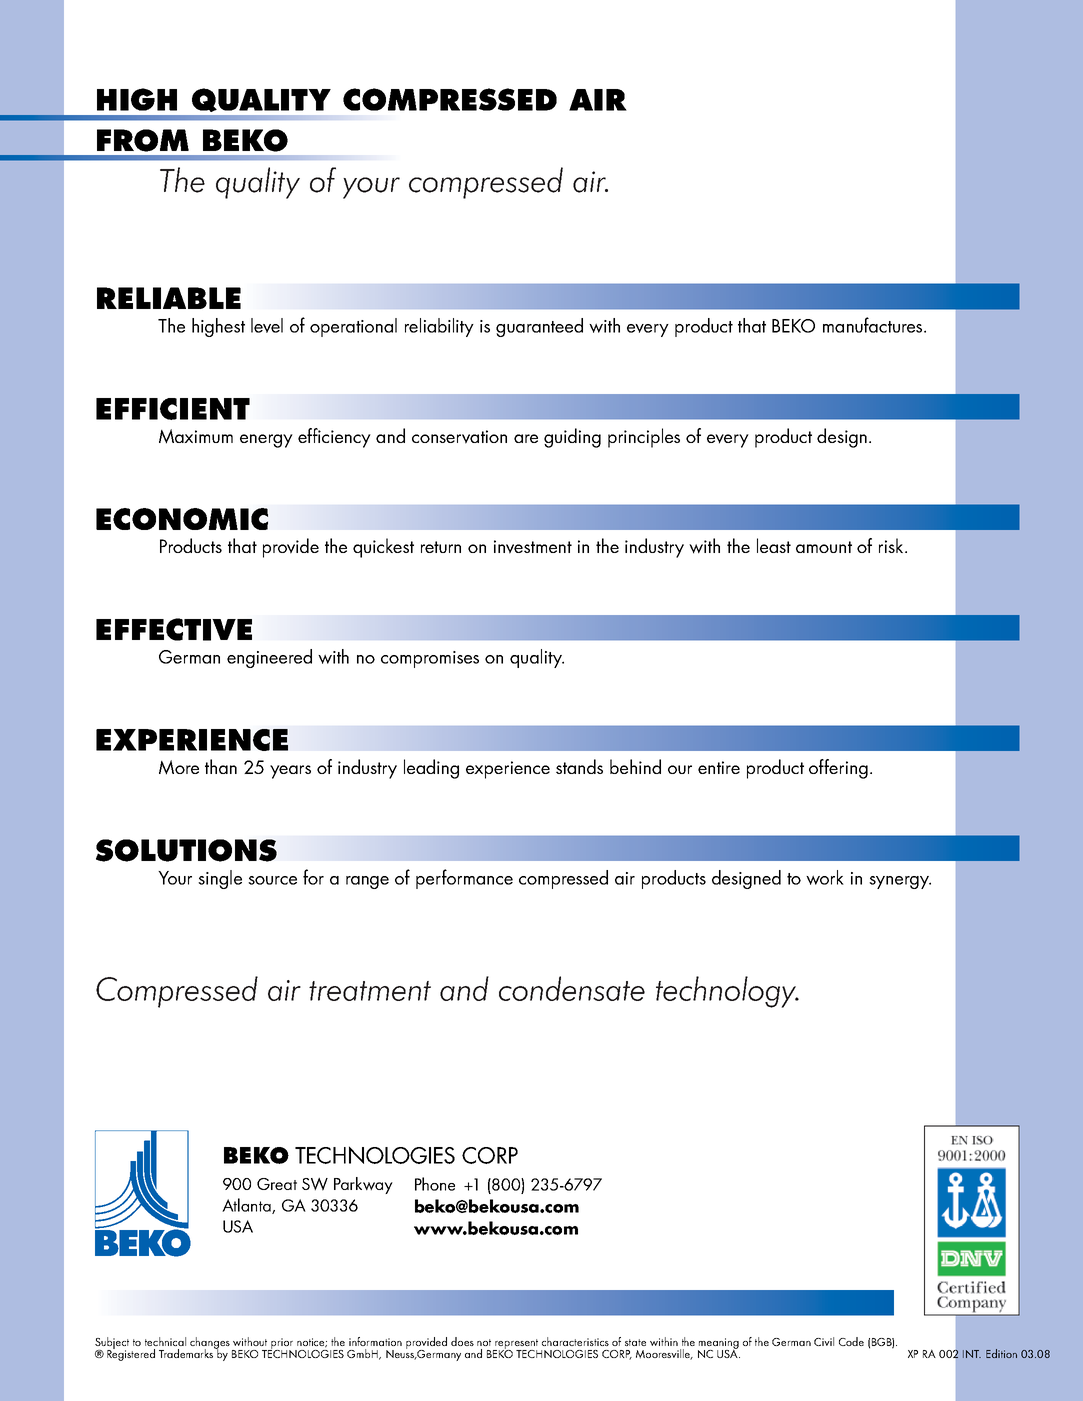 The width and height of the page is (1083, 1401). Describe the element at coordinates (572, 988) in the page. I see `condensate` at that location.
